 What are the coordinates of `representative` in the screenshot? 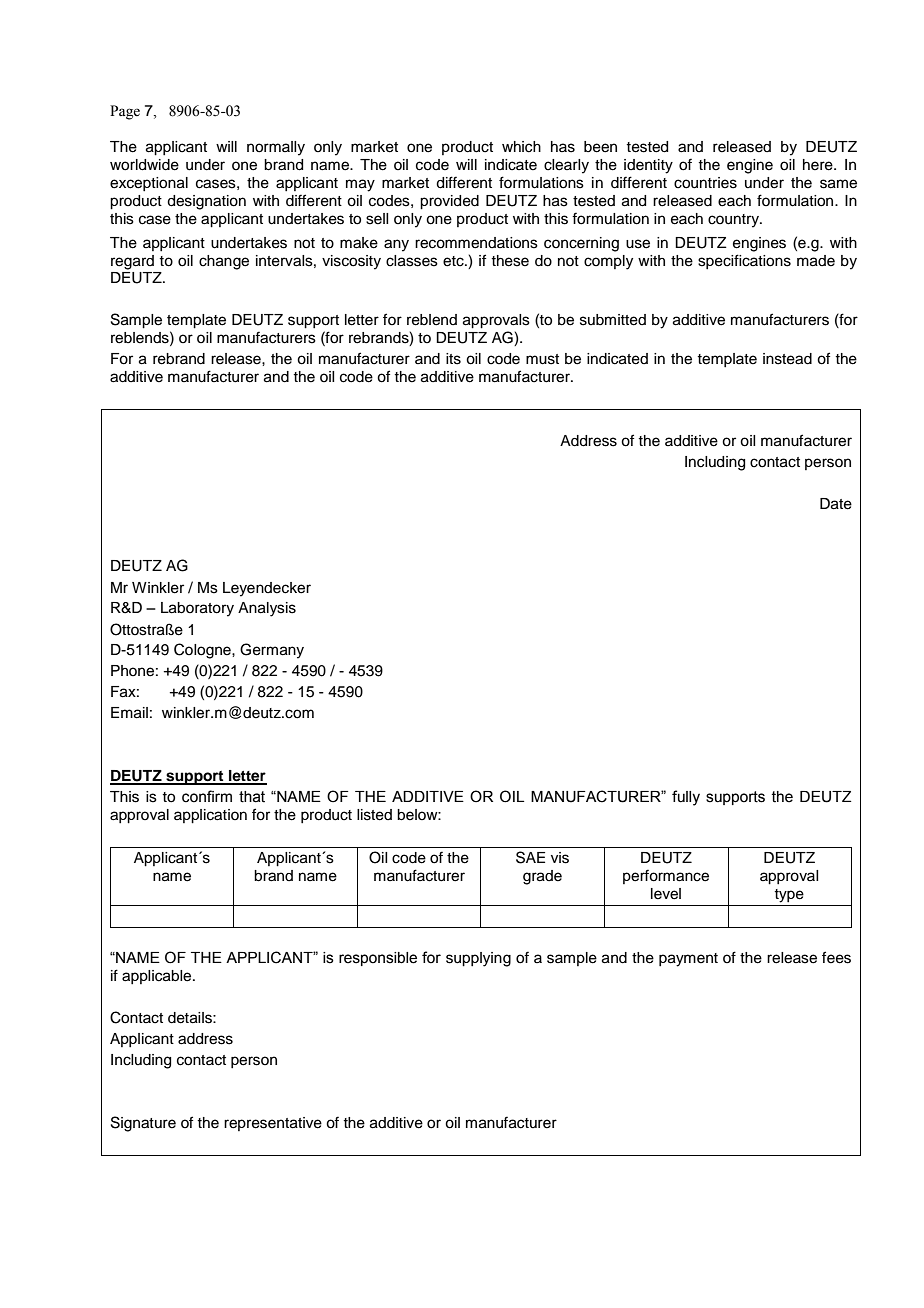 It's located at (273, 1124).
